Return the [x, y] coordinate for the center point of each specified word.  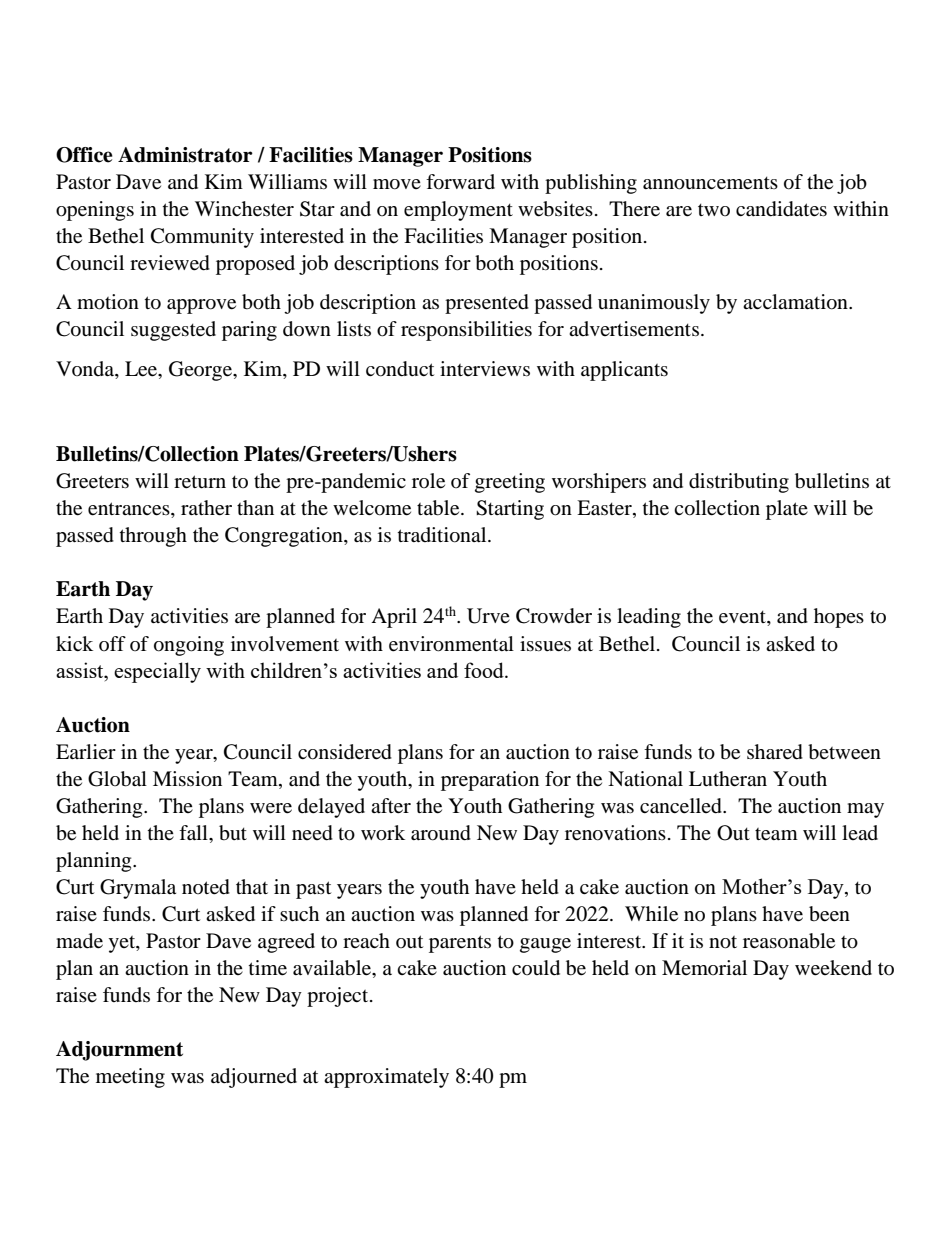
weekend [833, 968]
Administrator [185, 155]
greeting [510, 483]
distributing [739, 483]
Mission [187, 779]
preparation [490, 781]
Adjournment [119, 1051]
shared [775, 752]
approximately [386, 1078]
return [200, 482]
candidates [781, 209]
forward [460, 182]
